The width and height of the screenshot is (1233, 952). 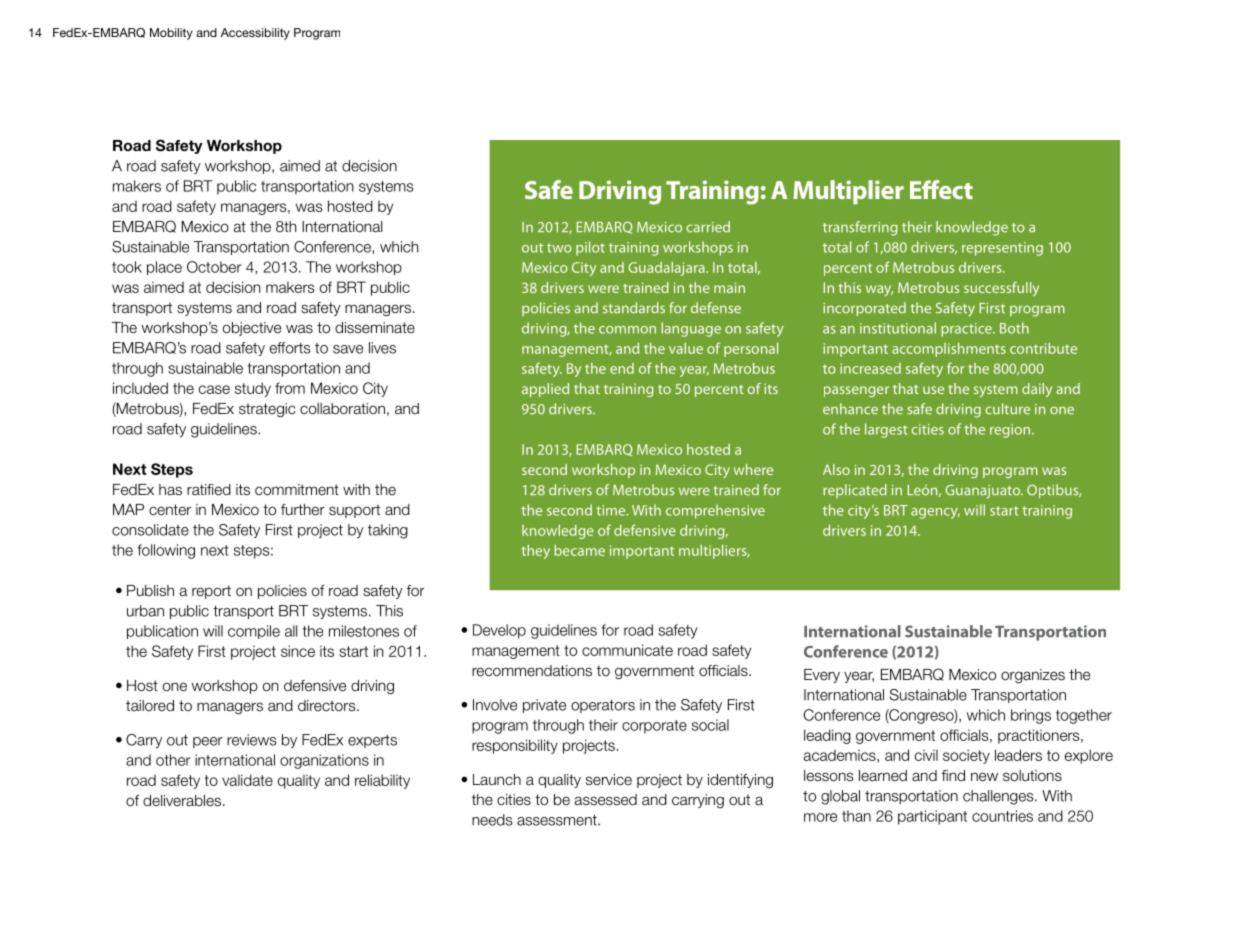 I want to click on carried, so click(x=708, y=227).
